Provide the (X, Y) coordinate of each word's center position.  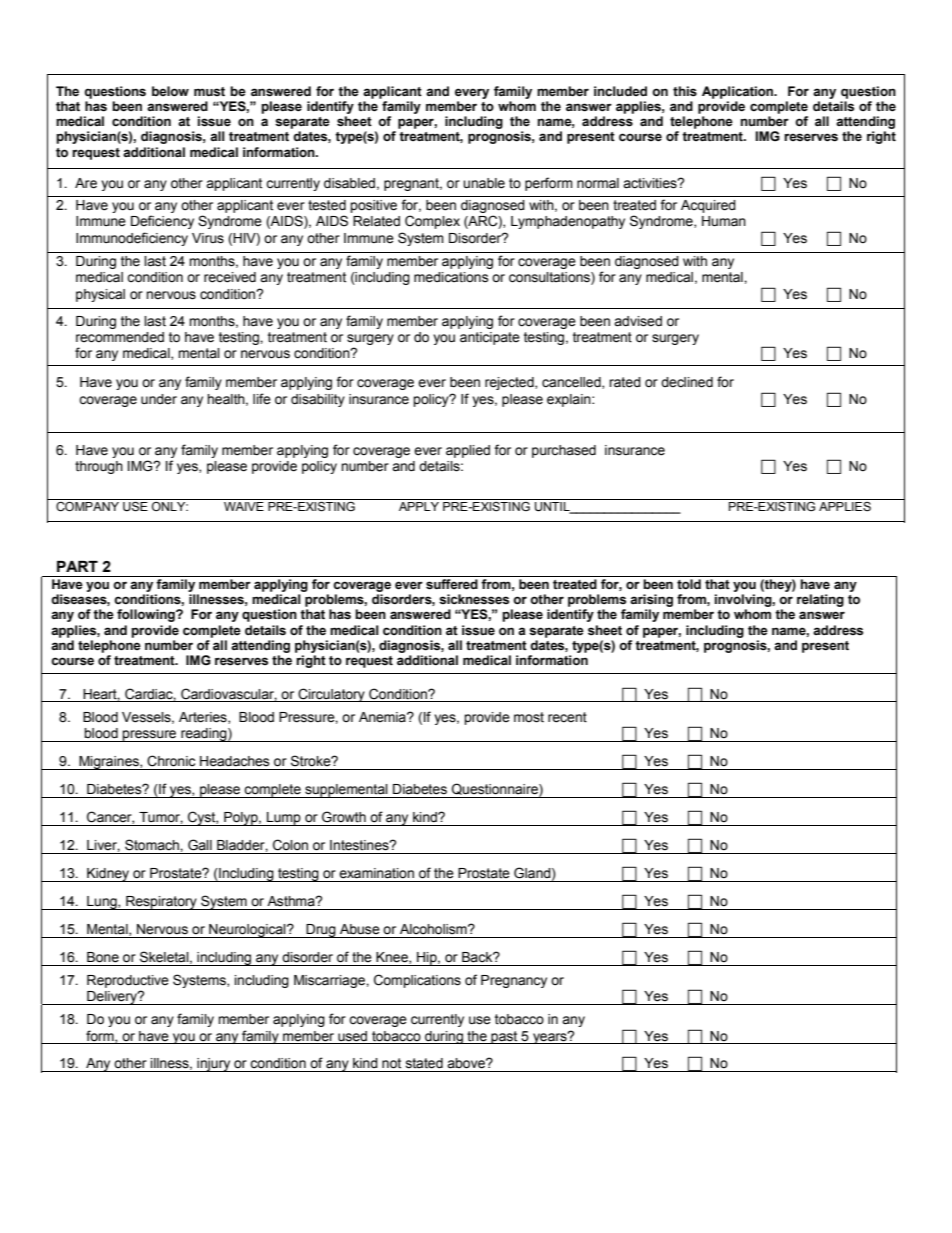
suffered (452, 584)
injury (214, 1065)
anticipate (490, 338)
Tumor (161, 818)
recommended (120, 337)
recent (567, 717)
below (170, 91)
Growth (344, 817)
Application (739, 92)
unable (484, 183)
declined (687, 382)
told (689, 584)
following (147, 615)
